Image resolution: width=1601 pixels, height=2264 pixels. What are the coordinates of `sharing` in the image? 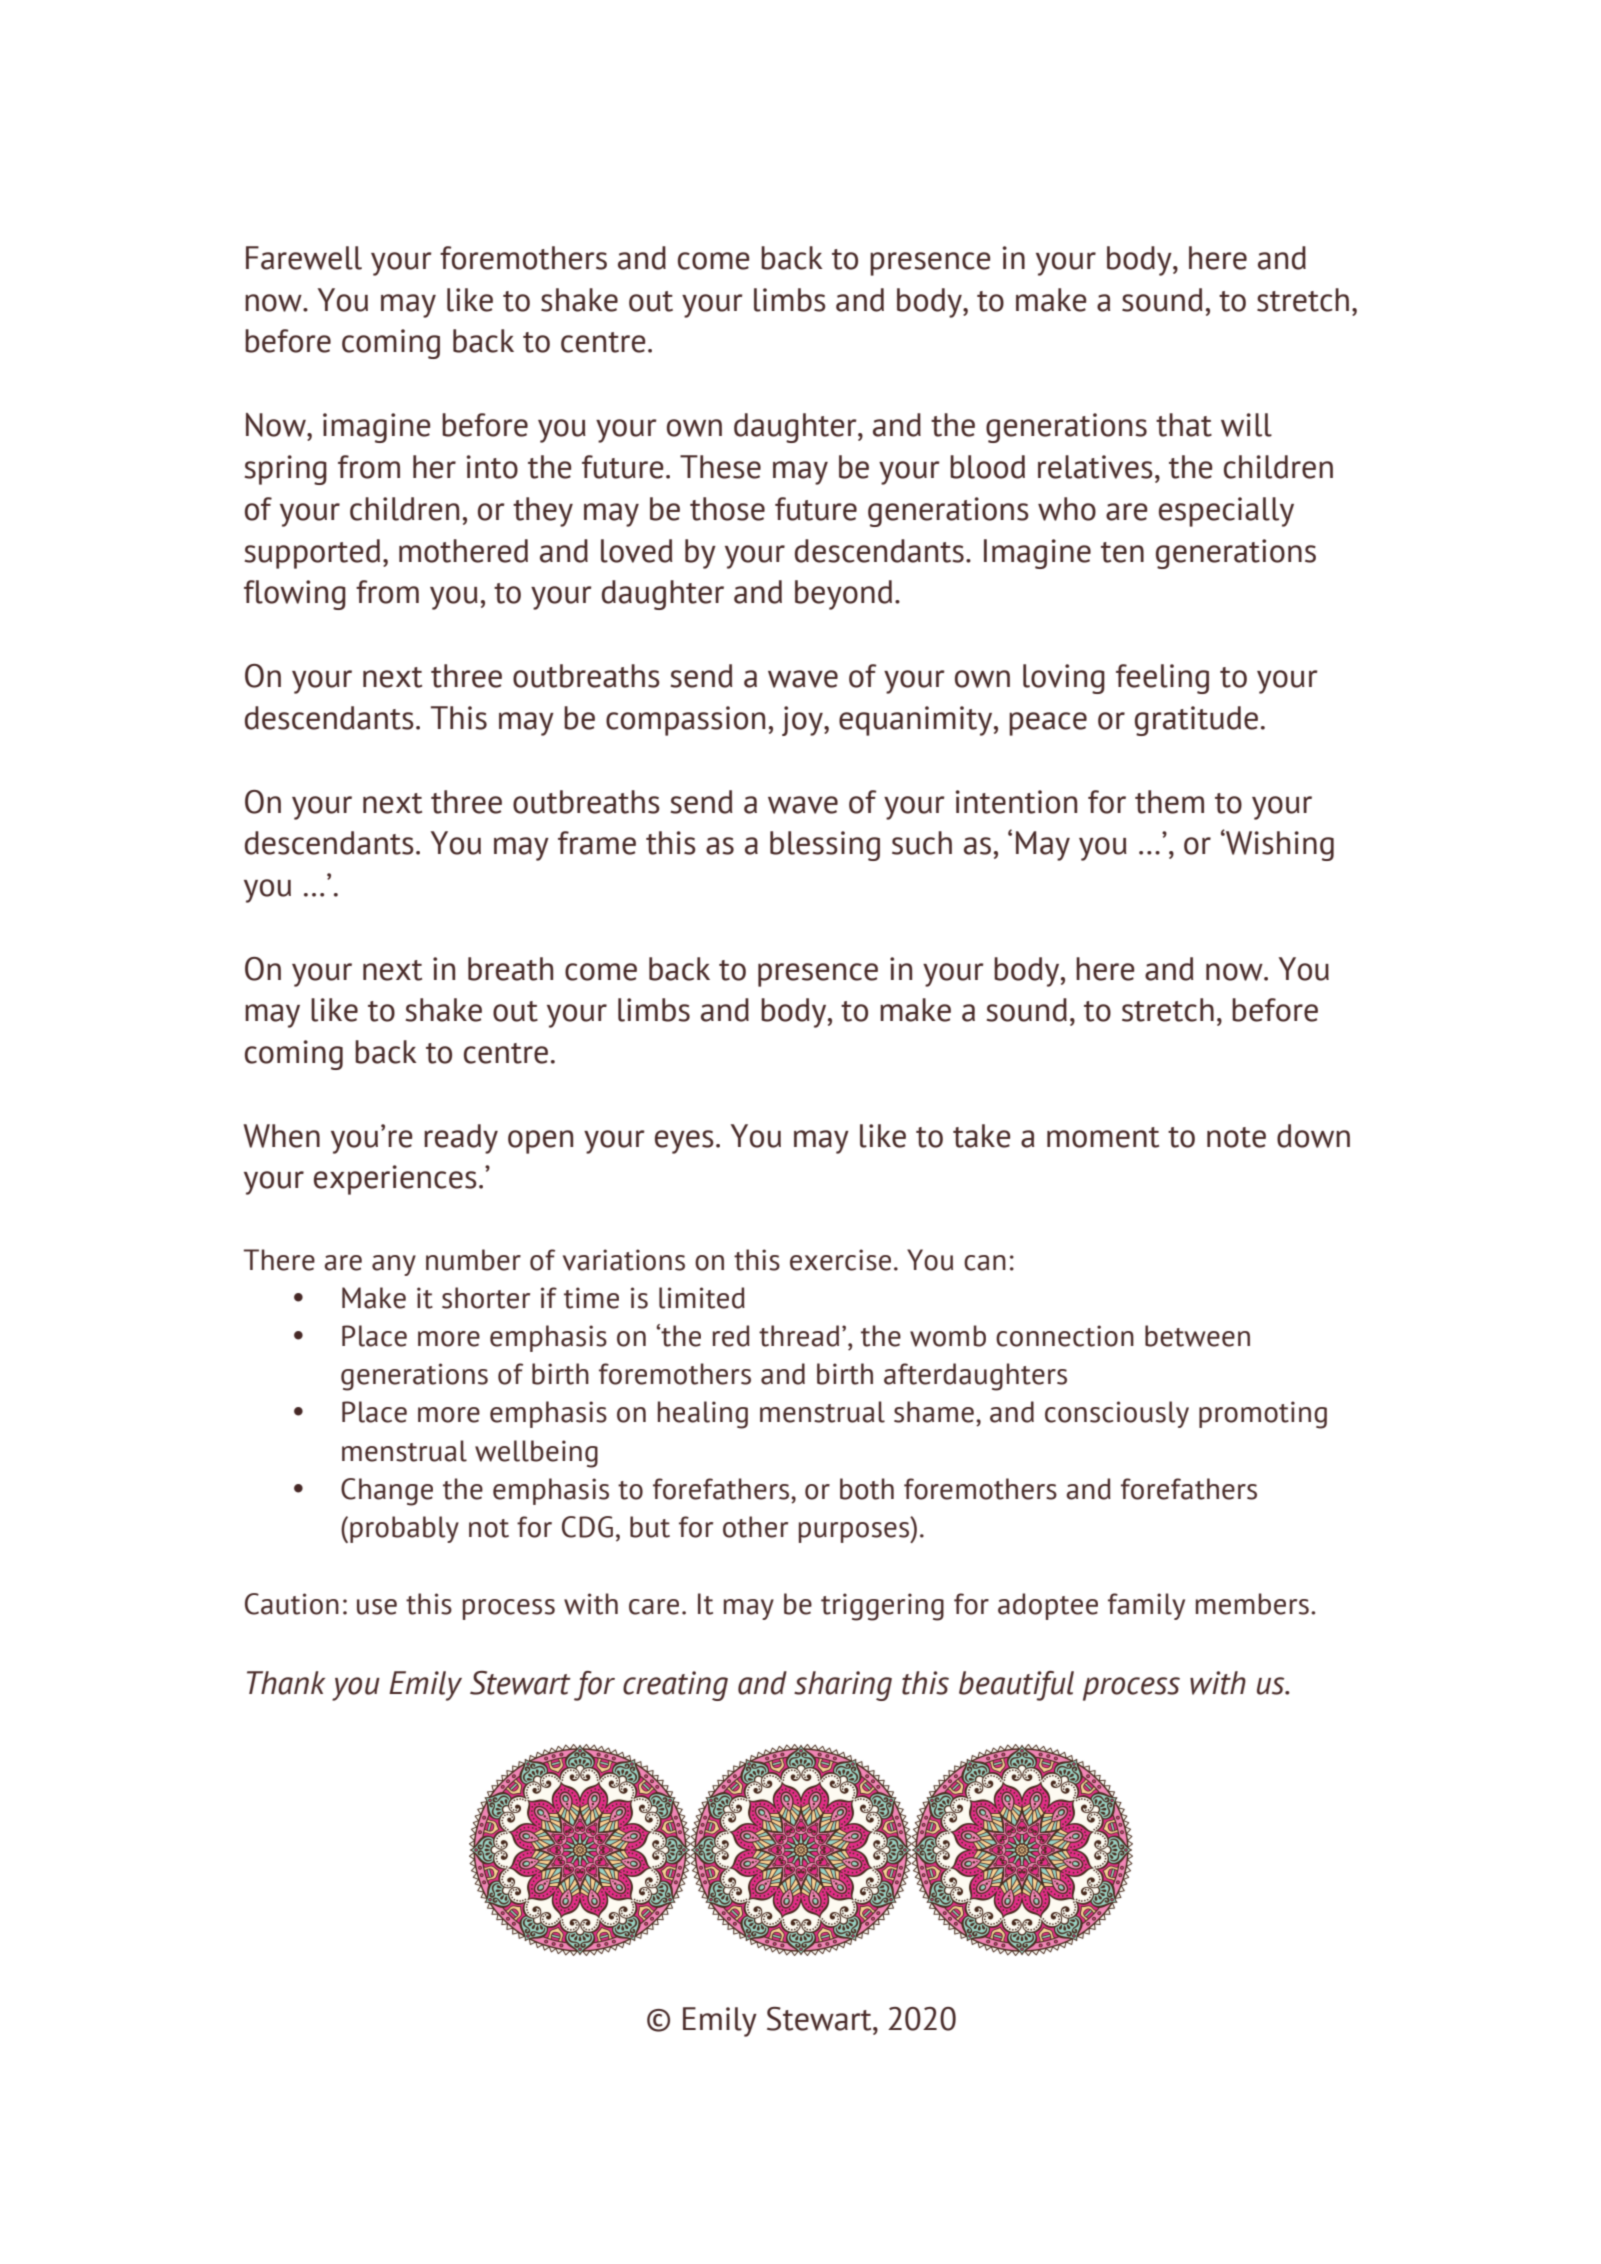 It's located at (843, 1686).
